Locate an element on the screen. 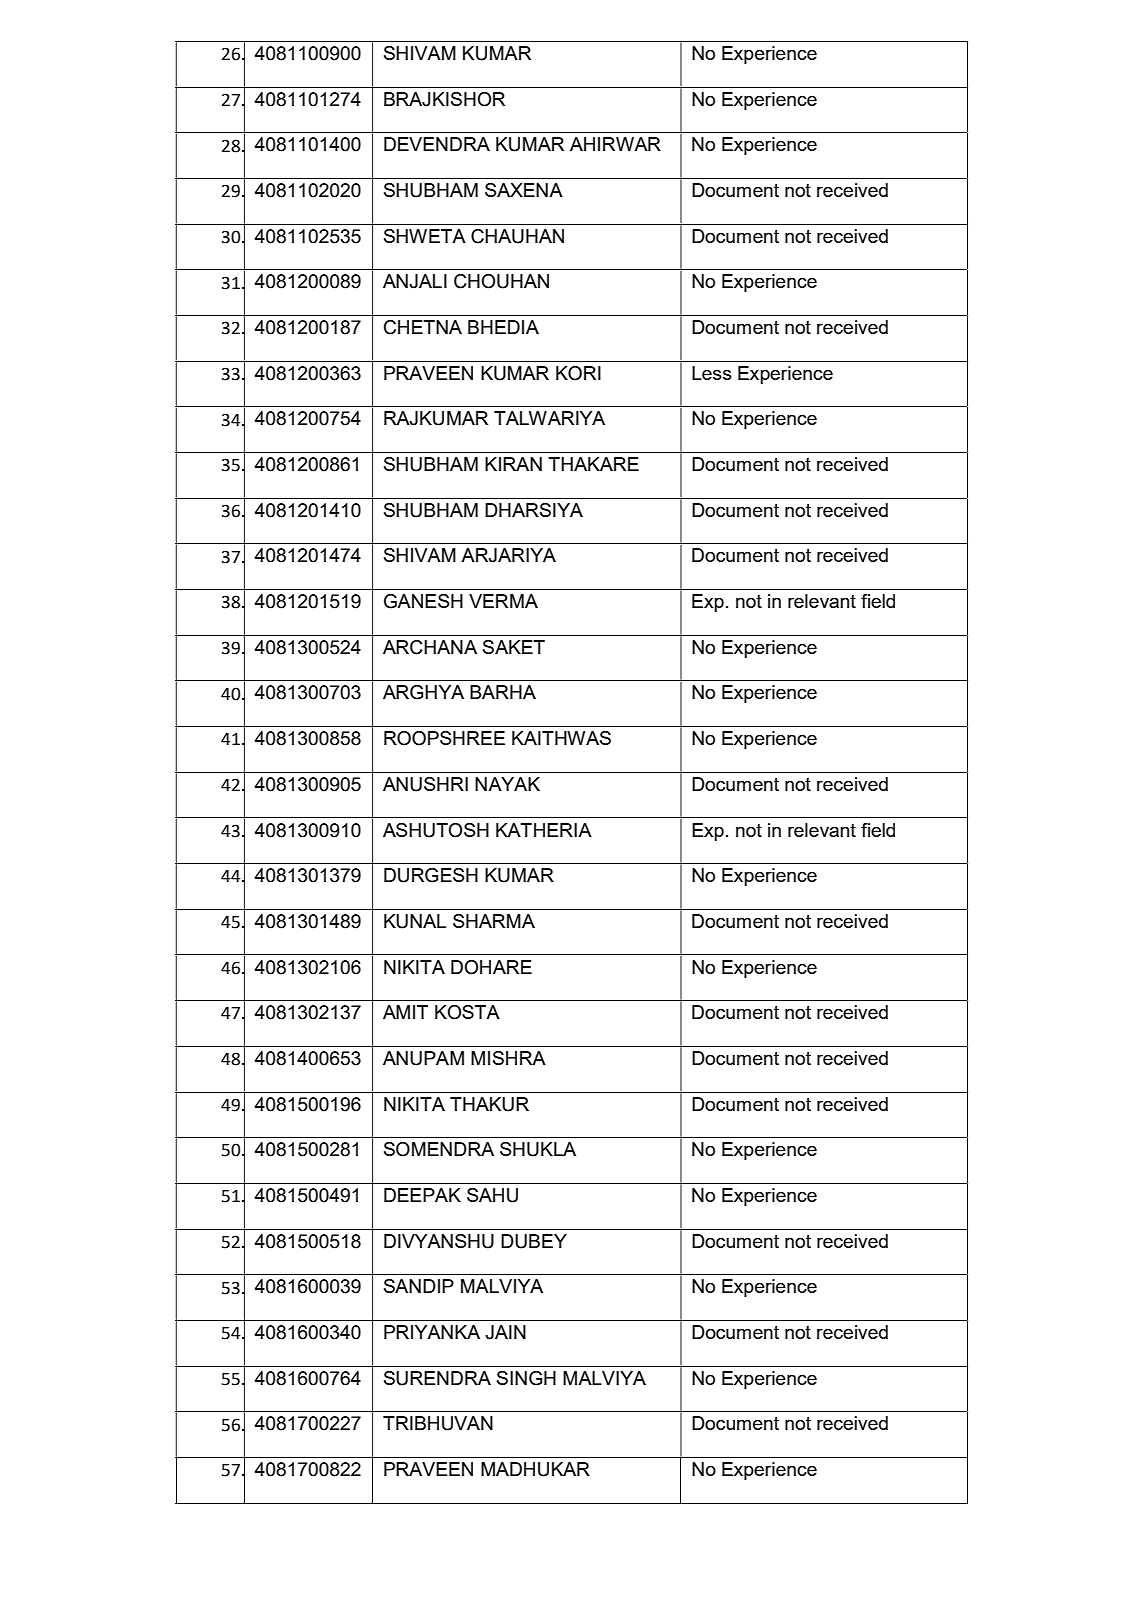  NAYAK is located at coordinates (507, 784).
